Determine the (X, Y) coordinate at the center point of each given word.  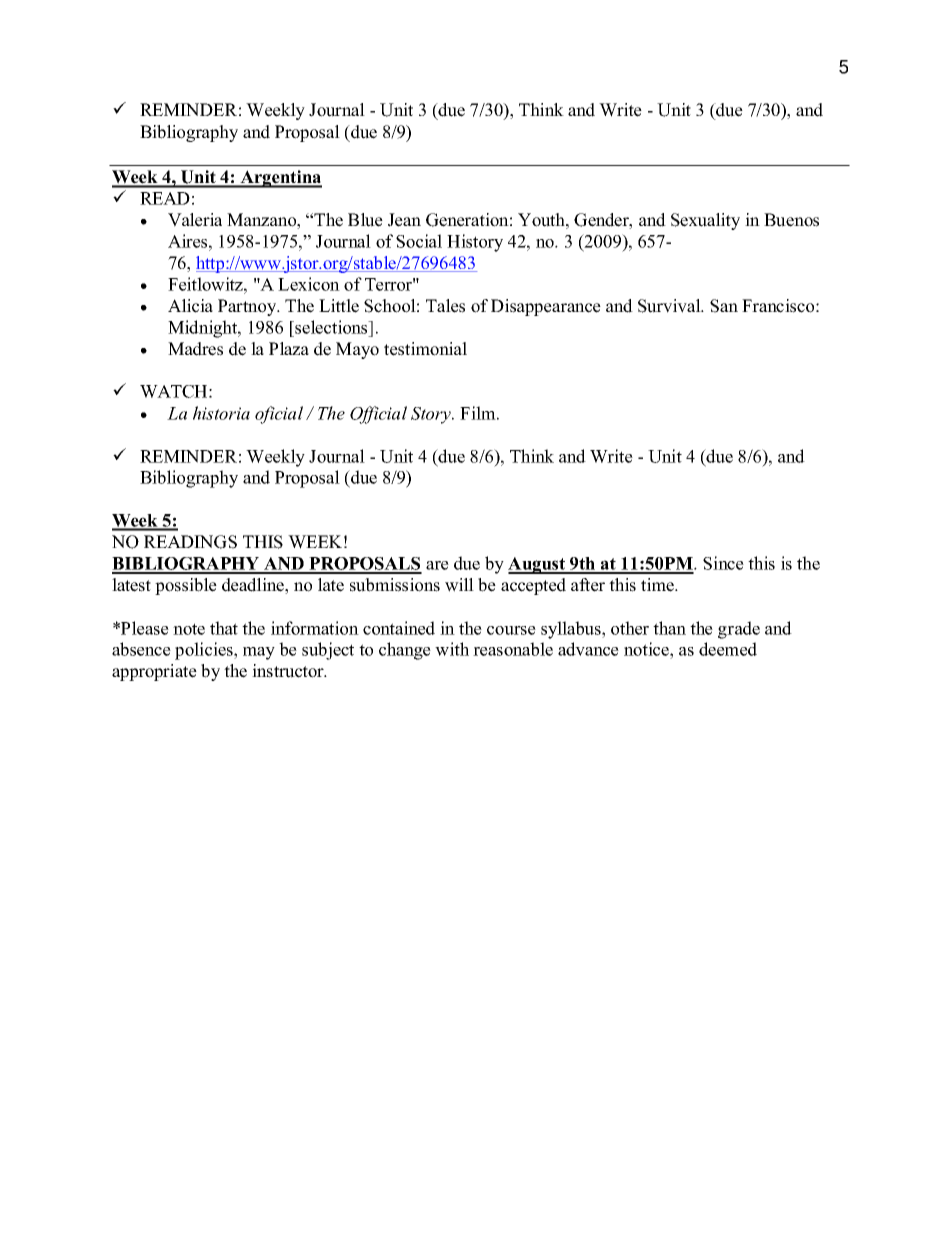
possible (186, 586)
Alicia (190, 306)
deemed (728, 649)
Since (723, 563)
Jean (404, 220)
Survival (670, 306)
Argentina (280, 179)
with (452, 649)
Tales (445, 306)
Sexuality (705, 221)
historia (221, 413)
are (437, 565)
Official (378, 415)
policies (205, 651)
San (724, 306)
